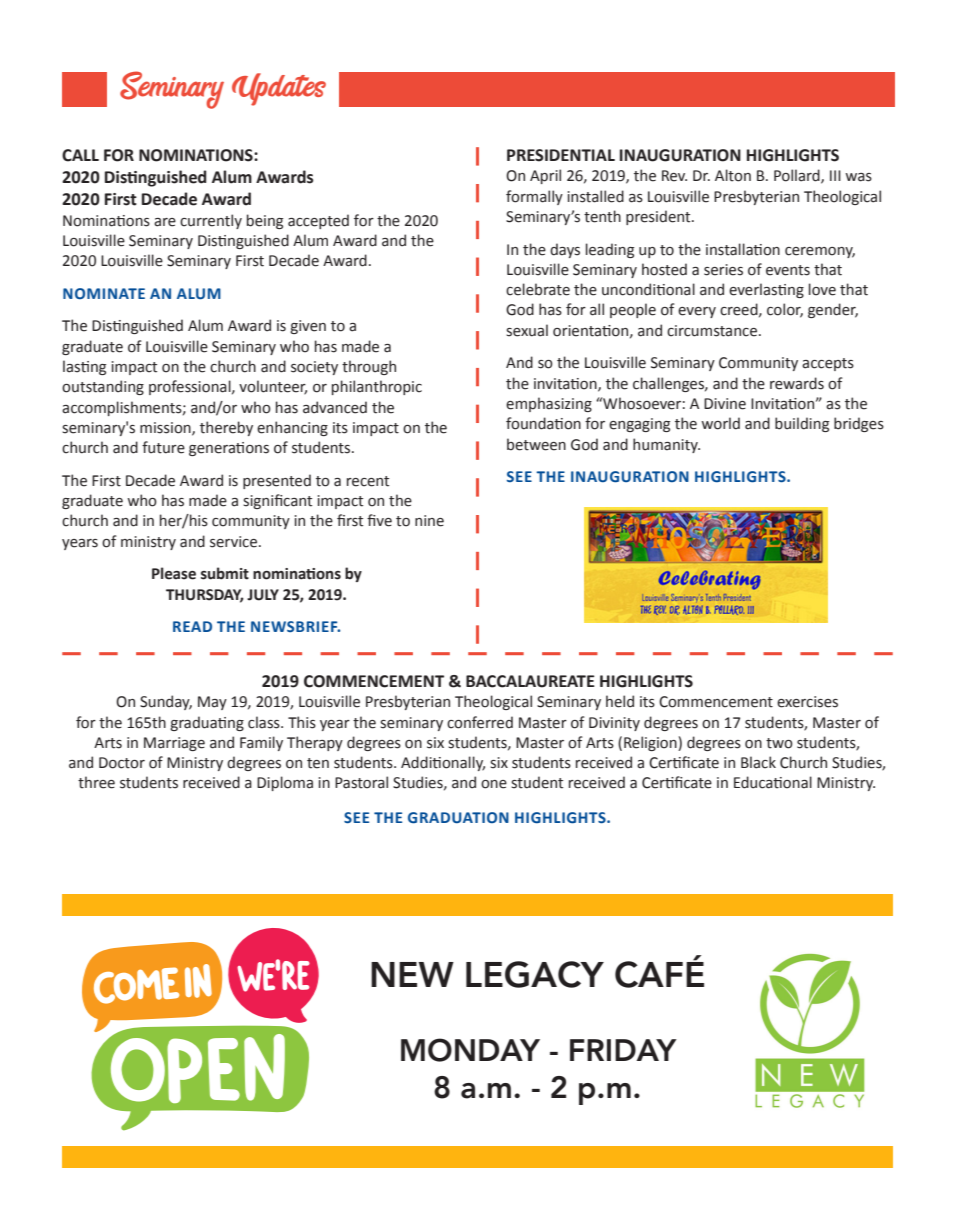 This document has height=1232, width=955. What do you see at coordinates (429, 521) in the document?
I see `nine` at bounding box center [429, 521].
